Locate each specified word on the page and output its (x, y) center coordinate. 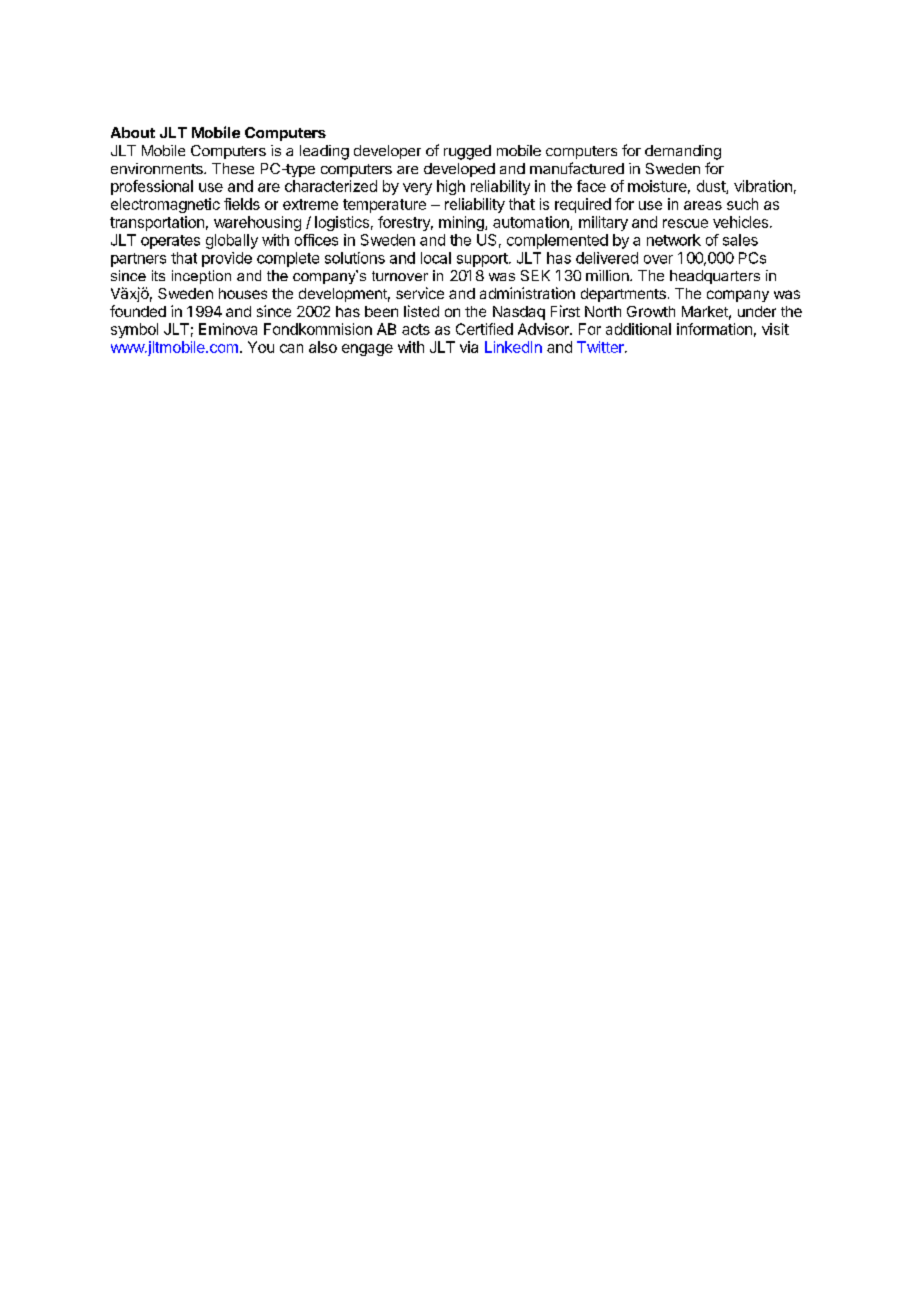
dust (712, 187)
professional (152, 187)
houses (243, 293)
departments (623, 295)
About (133, 132)
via (469, 347)
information (714, 329)
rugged (467, 152)
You (261, 347)
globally (232, 241)
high (451, 187)
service (420, 293)
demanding (683, 152)
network (674, 240)
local (436, 258)
